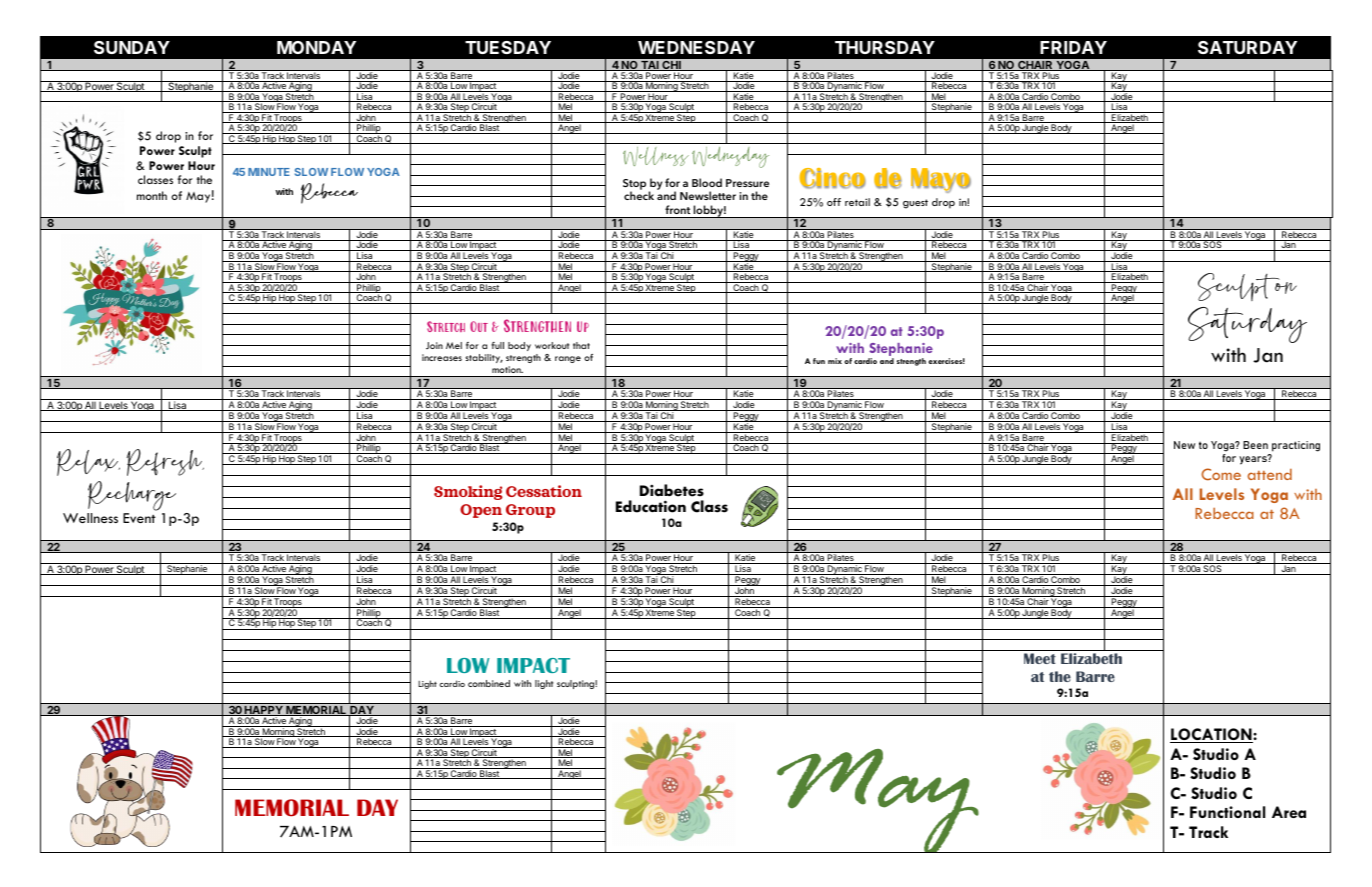 The width and height of the image is (1372, 887). What do you see at coordinates (696, 47) in the image?
I see `WEDNESDAY` at bounding box center [696, 47].
